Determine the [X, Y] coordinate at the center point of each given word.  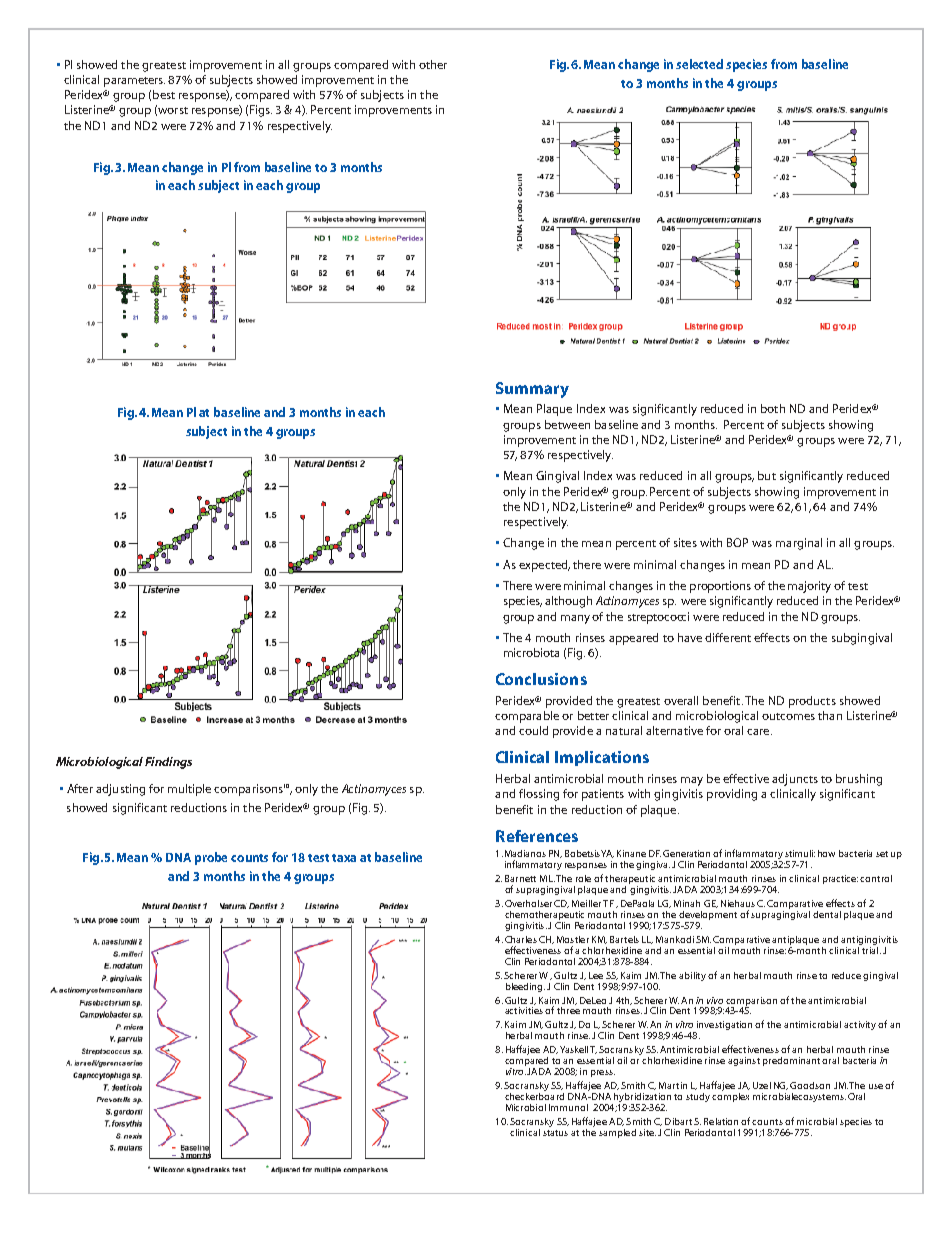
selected [699, 64]
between [567, 424]
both [773, 408]
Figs [261, 111]
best [164, 94]
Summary [532, 390]
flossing [539, 795]
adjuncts [795, 780]
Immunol [568, 1107]
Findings [168, 763]
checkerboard [534, 1095]
